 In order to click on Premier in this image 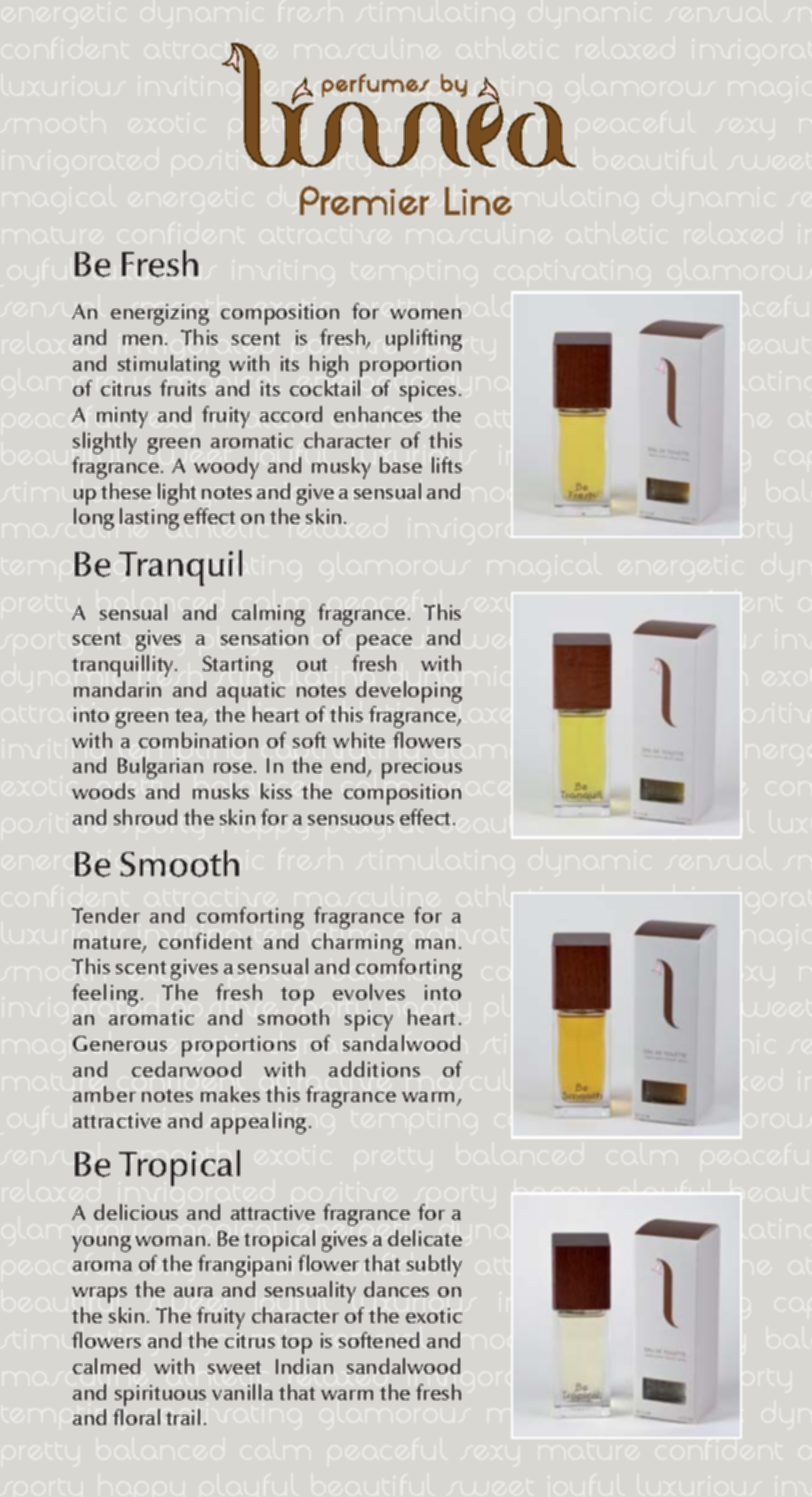, I will do `click(364, 200)`.
